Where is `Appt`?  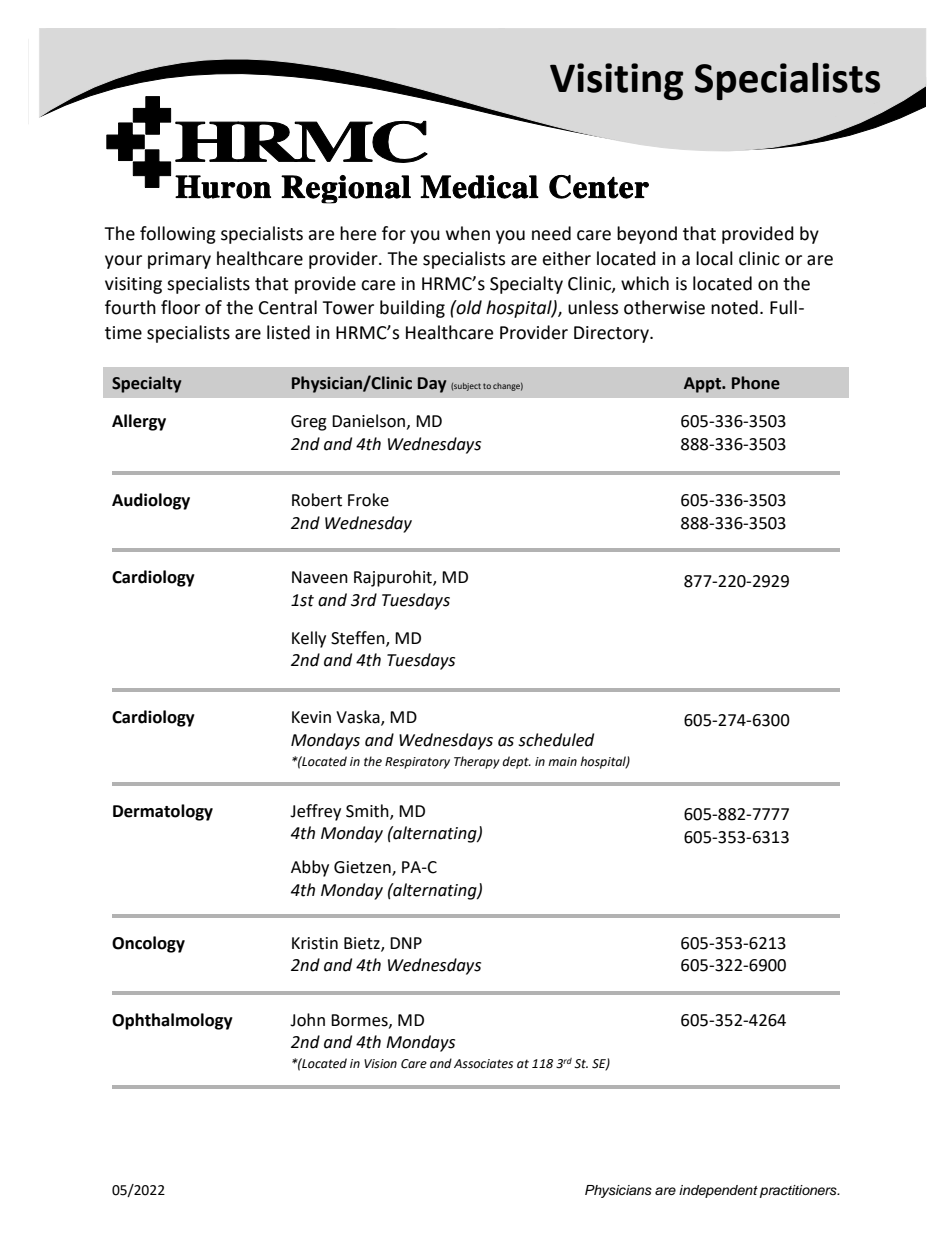 Appt is located at coordinates (704, 385).
